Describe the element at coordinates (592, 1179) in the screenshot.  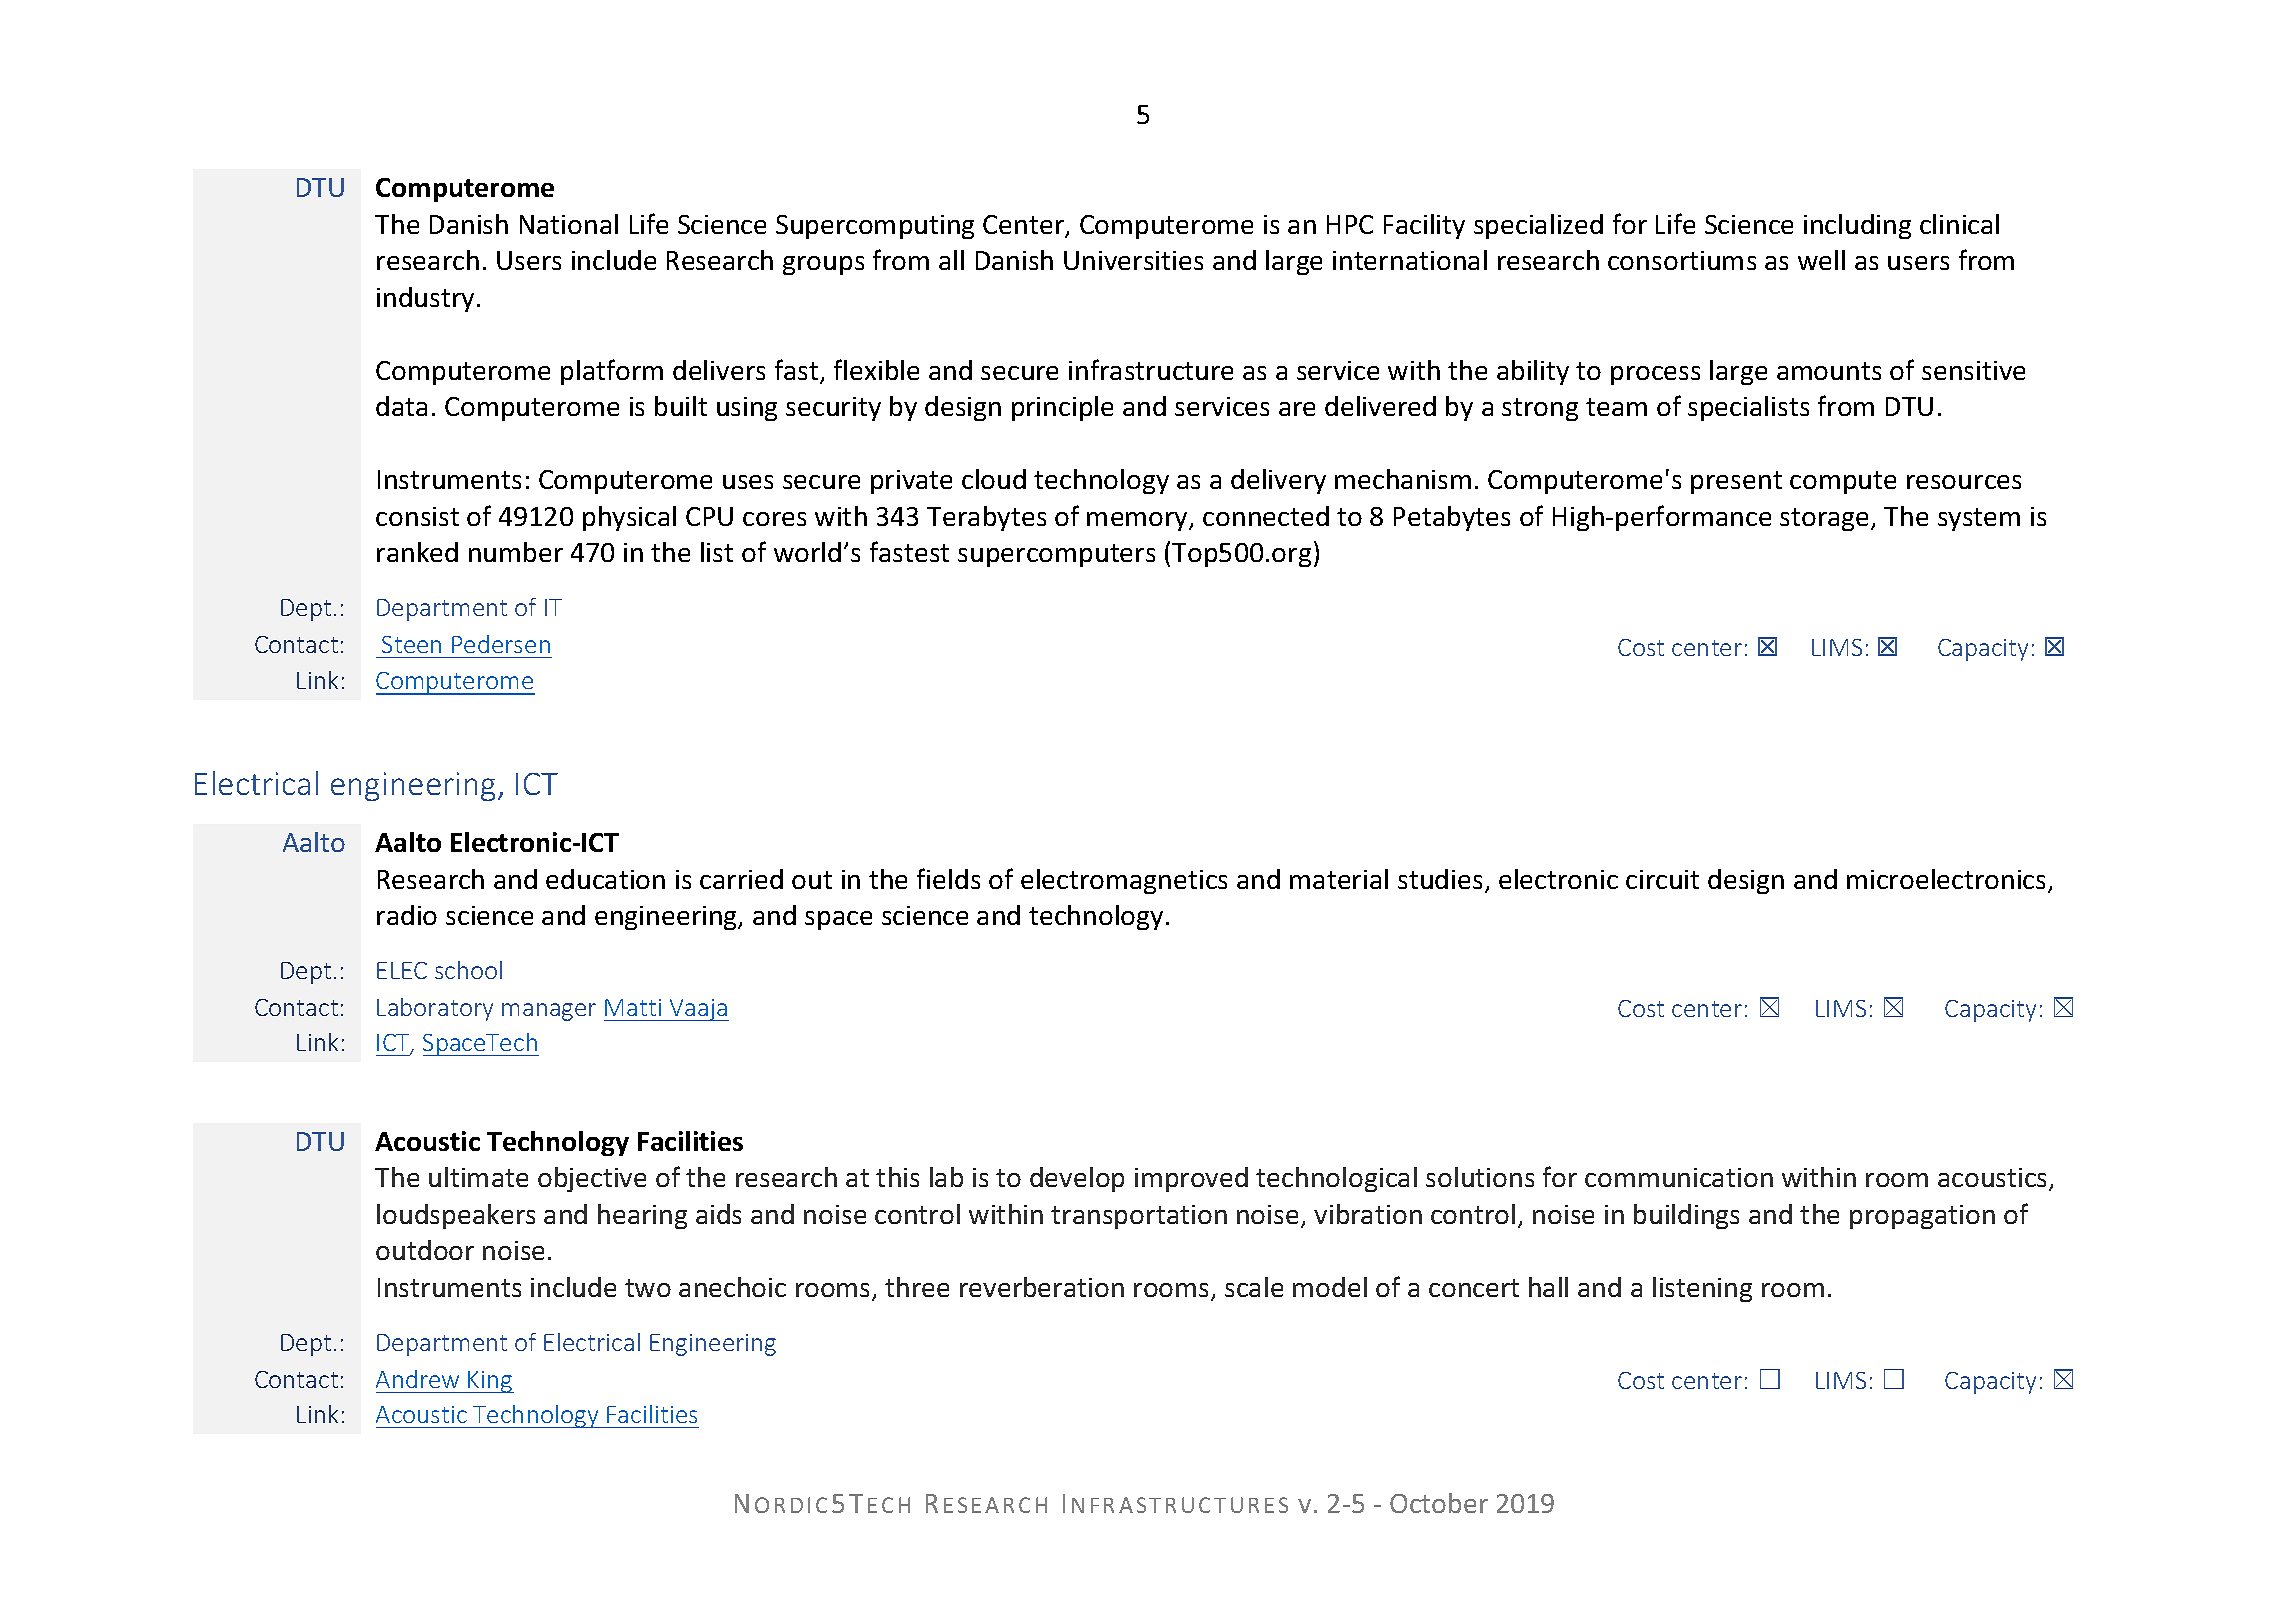
I see `objective` at that location.
